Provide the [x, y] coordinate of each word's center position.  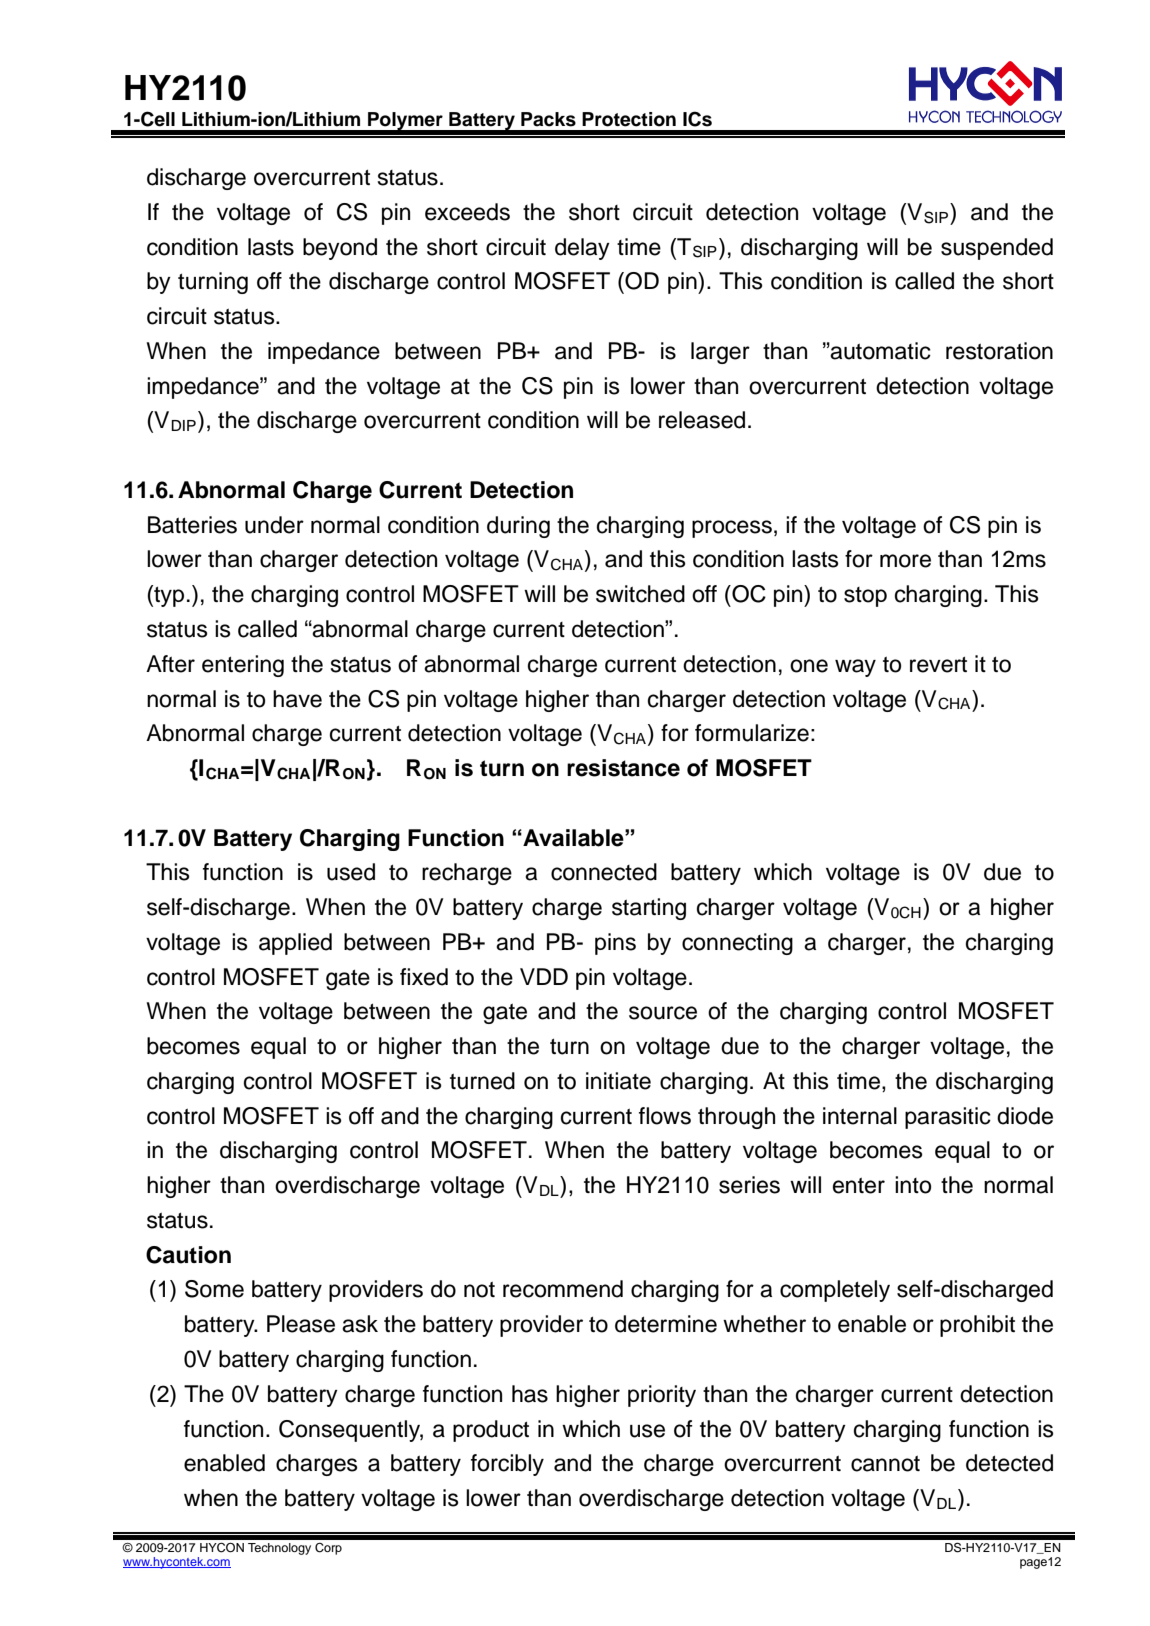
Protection [629, 119]
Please [301, 1324]
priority [662, 1396]
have [297, 699]
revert [938, 665]
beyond [340, 249]
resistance [623, 768]
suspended [997, 249]
